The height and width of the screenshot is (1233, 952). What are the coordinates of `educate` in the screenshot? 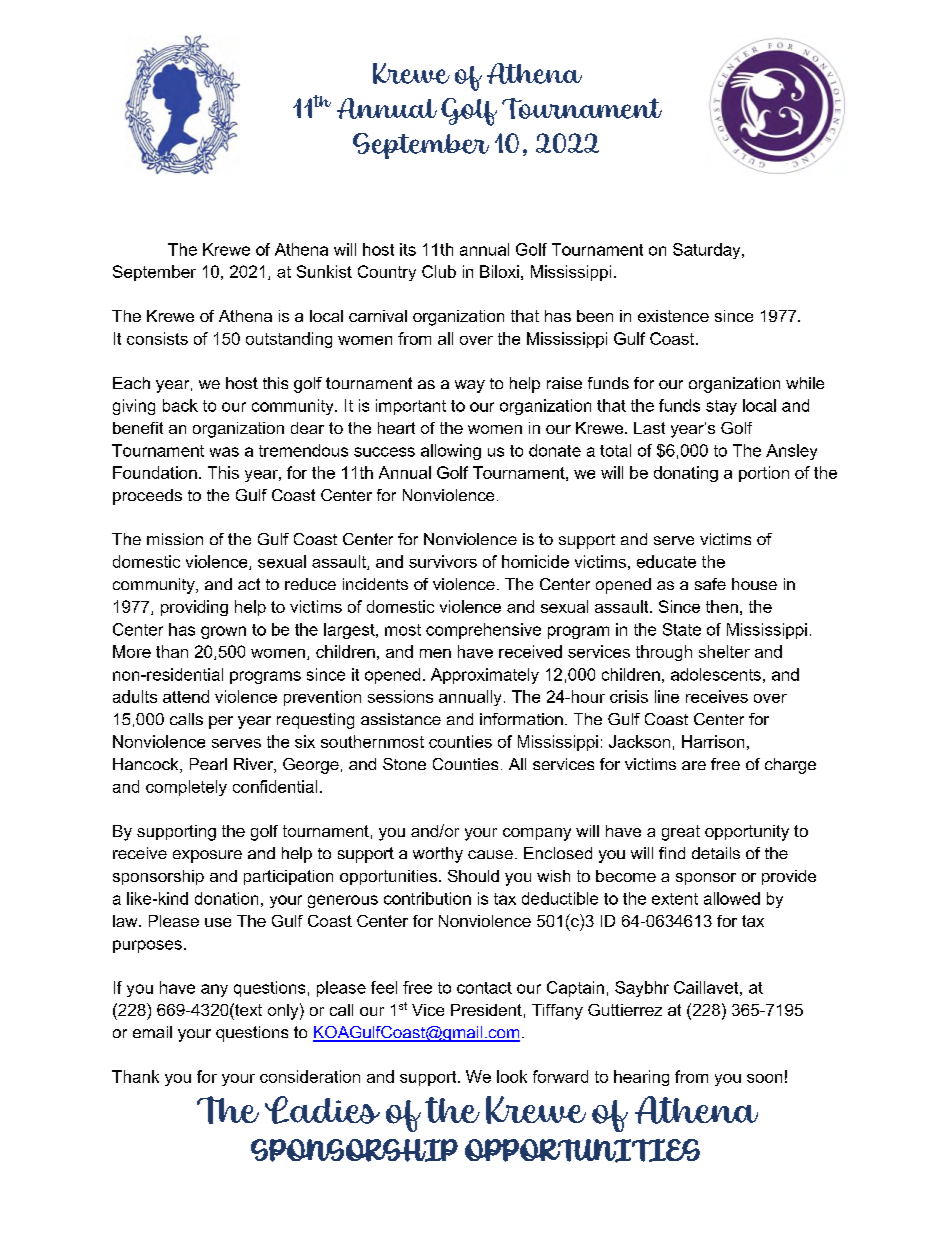 It's located at (666, 561).
